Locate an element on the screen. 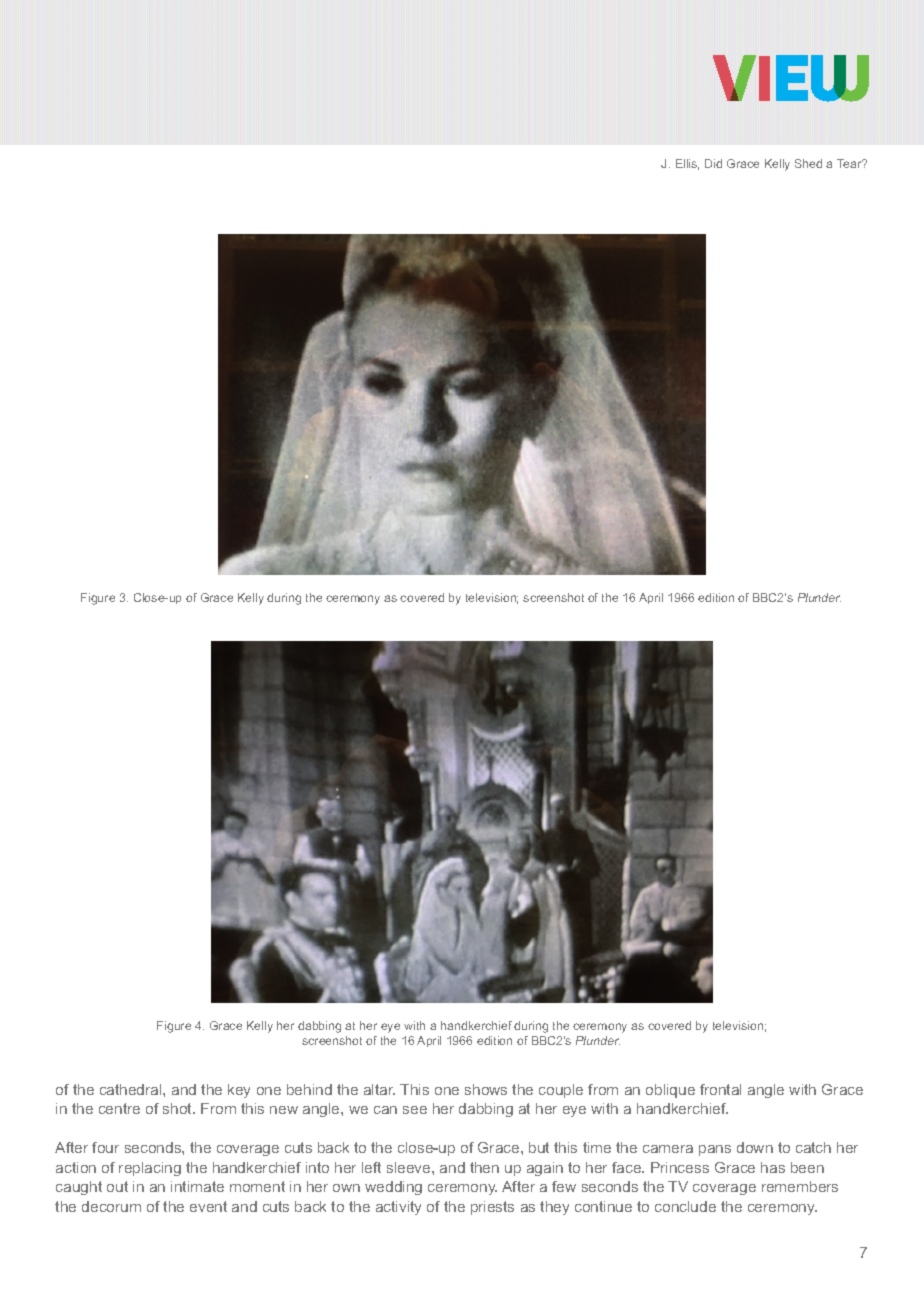 Image resolution: width=924 pixels, height=1308 pixels. shows is located at coordinates (486, 1089).
